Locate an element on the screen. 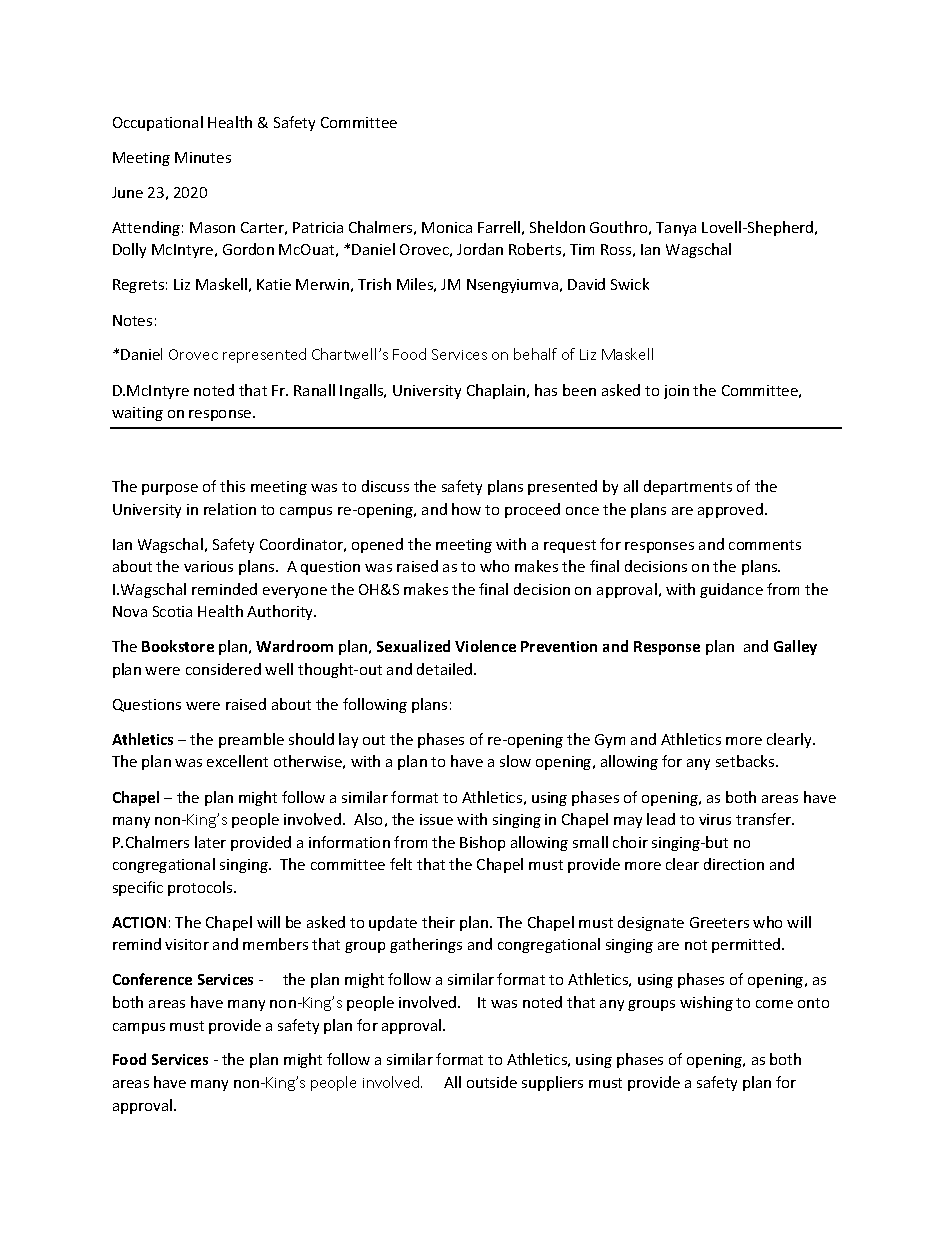  wishing is located at coordinates (706, 1003).
